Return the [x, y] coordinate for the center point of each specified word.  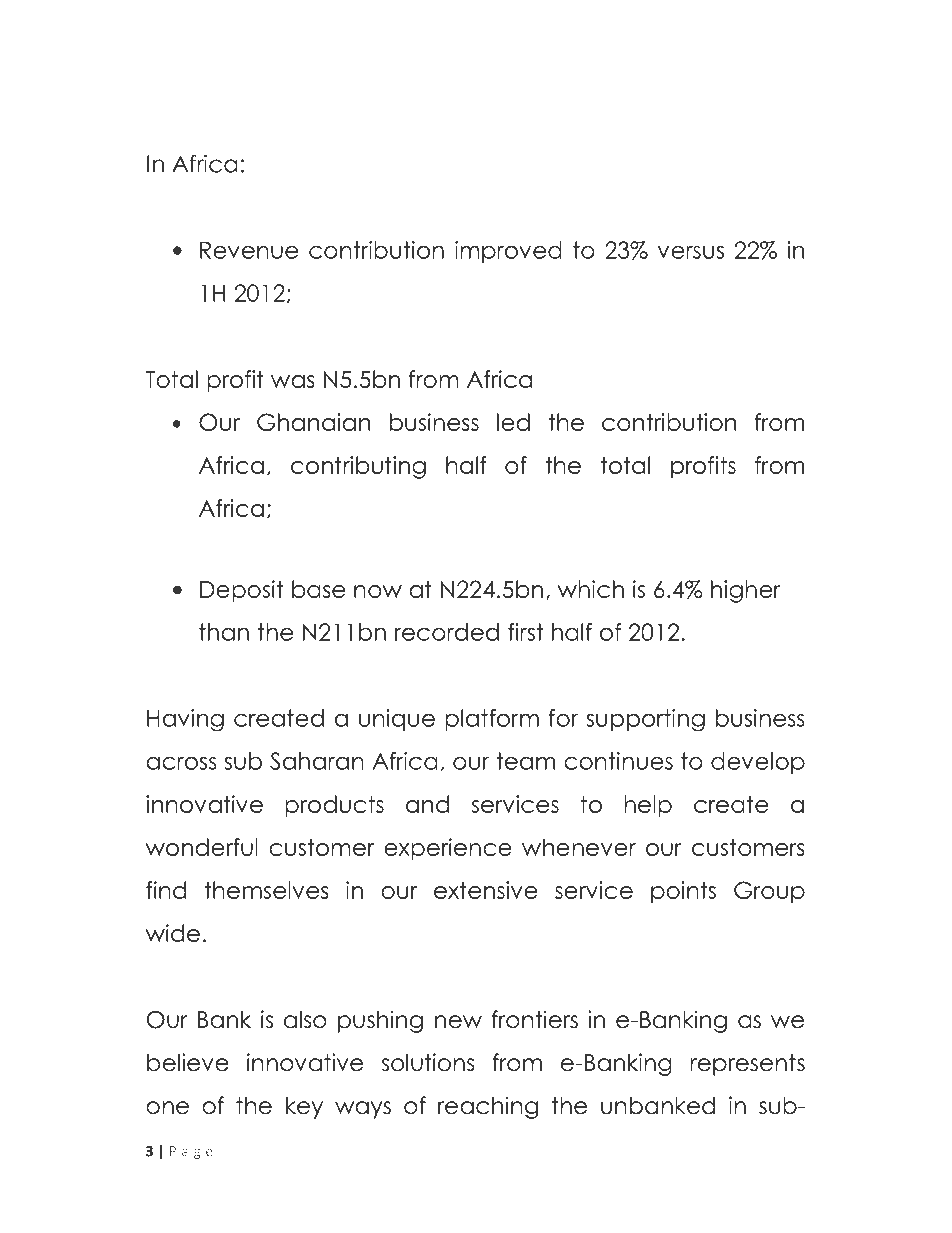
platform [492, 720]
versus [691, 252]
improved [508, 252]
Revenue [249, 250]
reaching [488, 1107]
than [224, 632]
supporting [645, 720]
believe [188, 1062]
